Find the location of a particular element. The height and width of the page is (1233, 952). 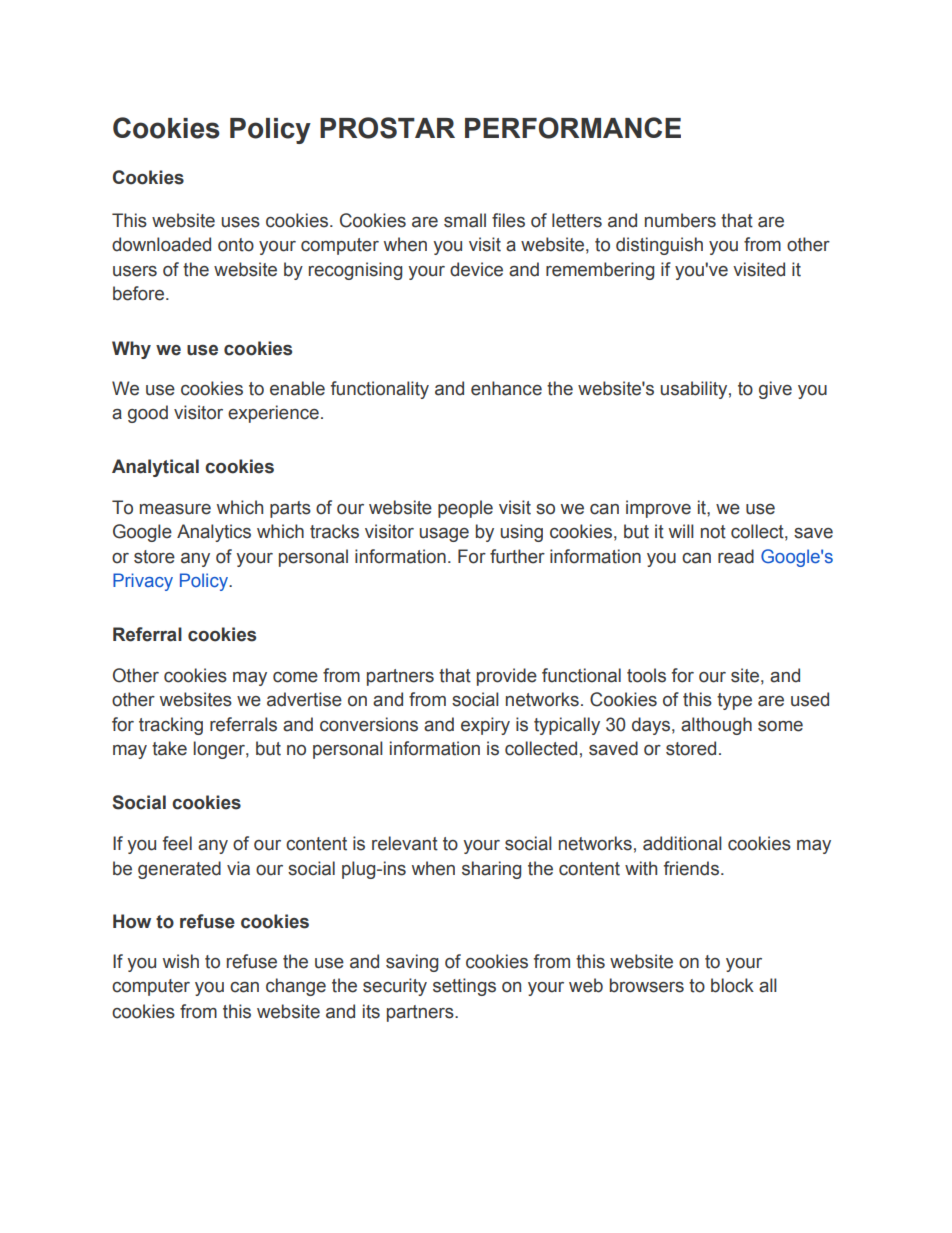

settings is located at coordinates (464, 987).
